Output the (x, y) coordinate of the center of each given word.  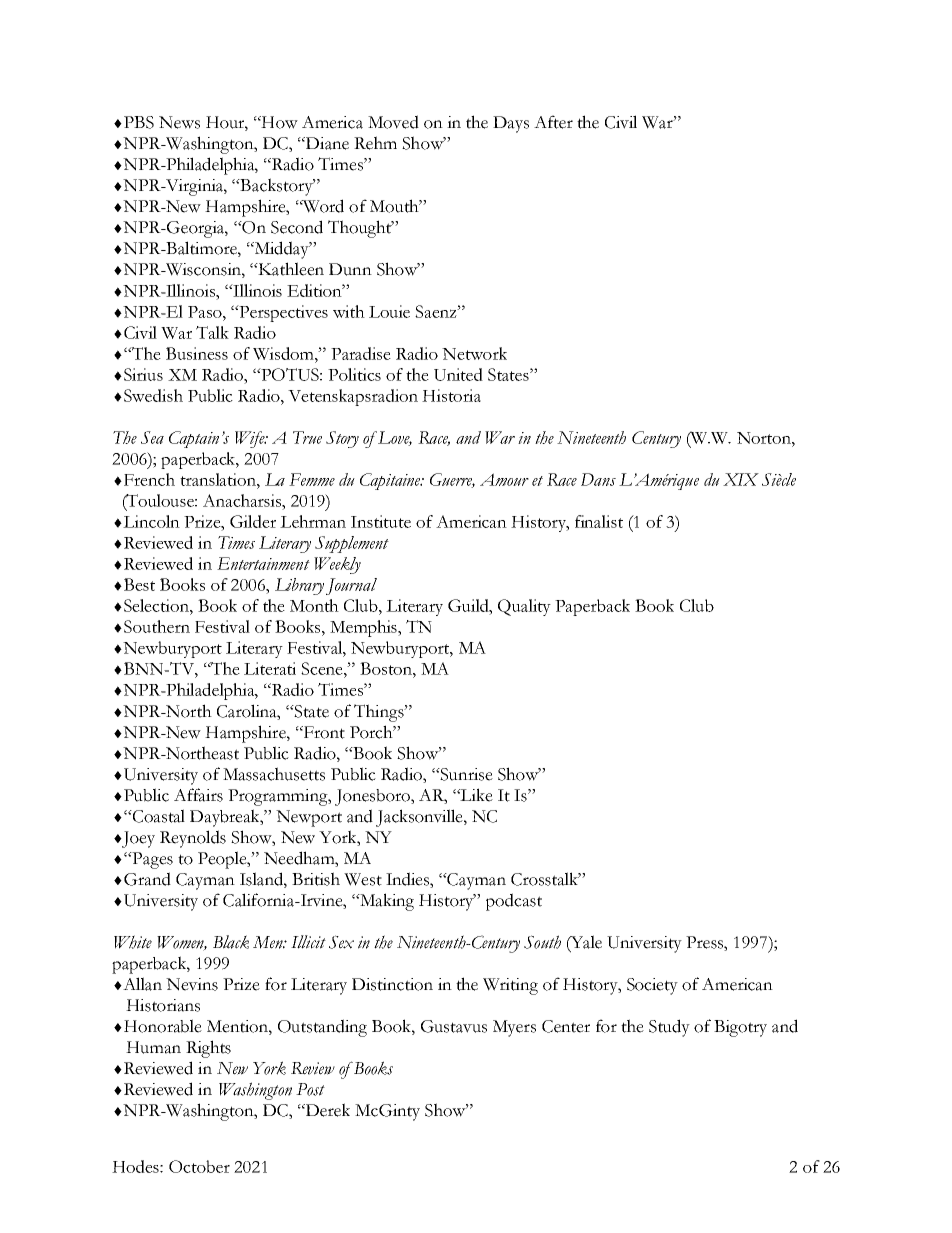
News (179, 122)
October (199, 1166)
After (553, 122)
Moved (393, 122)
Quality (524, 607)
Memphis (364, 628)
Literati (270, 668)
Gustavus (454, 1026)
